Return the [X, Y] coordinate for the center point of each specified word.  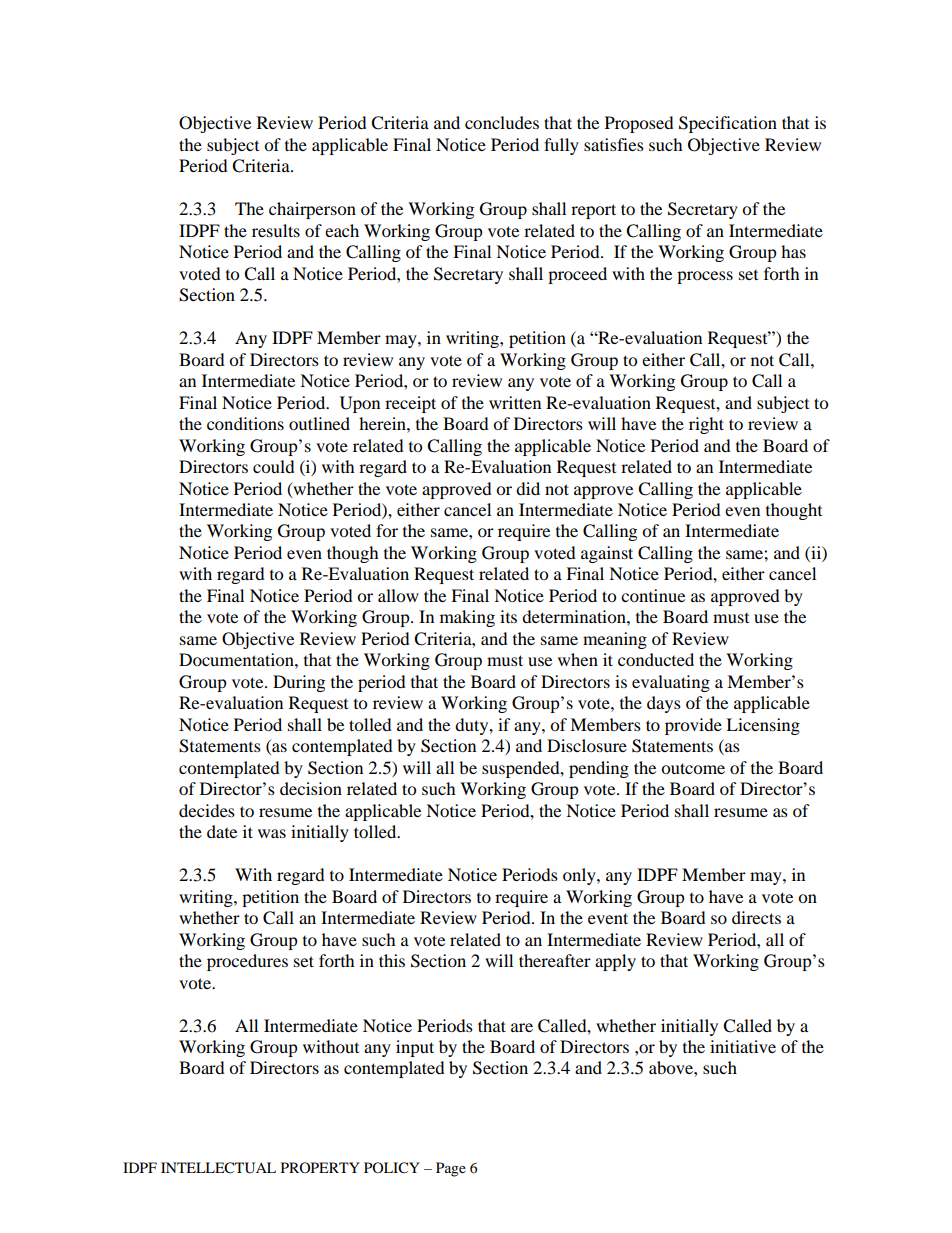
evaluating [671, 683]
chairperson [312, 210]
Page [451, 1169]
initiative [743, 1046]
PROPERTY [320, 1167]
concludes [502, 122]
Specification [728, 124]
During [299, 683]
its [508, 616]
